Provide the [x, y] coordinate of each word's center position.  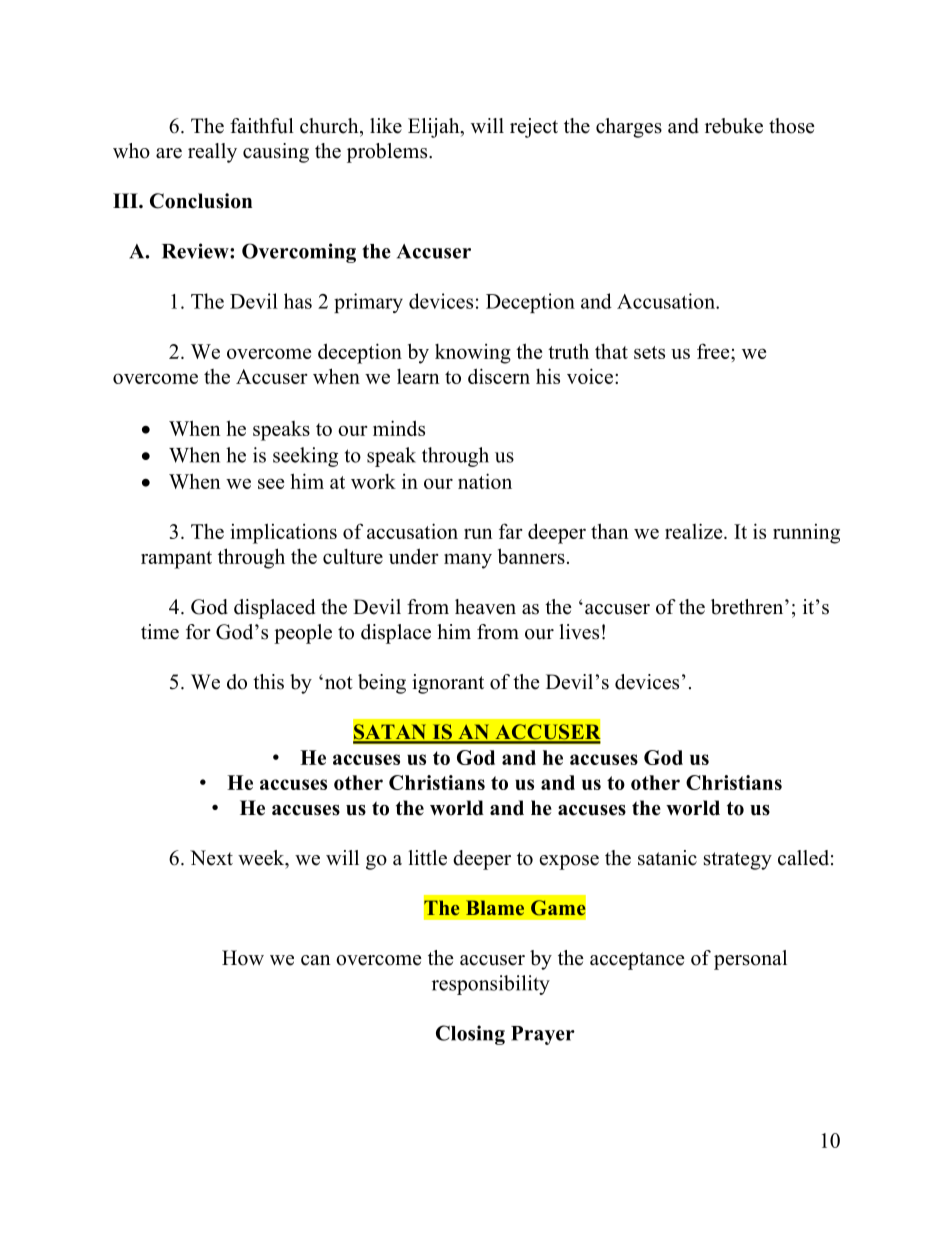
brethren [748, 607]
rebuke [734, 126]
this [268, 682]
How [243, 958]
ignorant [448, 684]
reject [534, 128]
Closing [470, 1035]
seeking [305, 457]
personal [750, 960]
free [714, 351]
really [212, 153]
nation [485, 481]
